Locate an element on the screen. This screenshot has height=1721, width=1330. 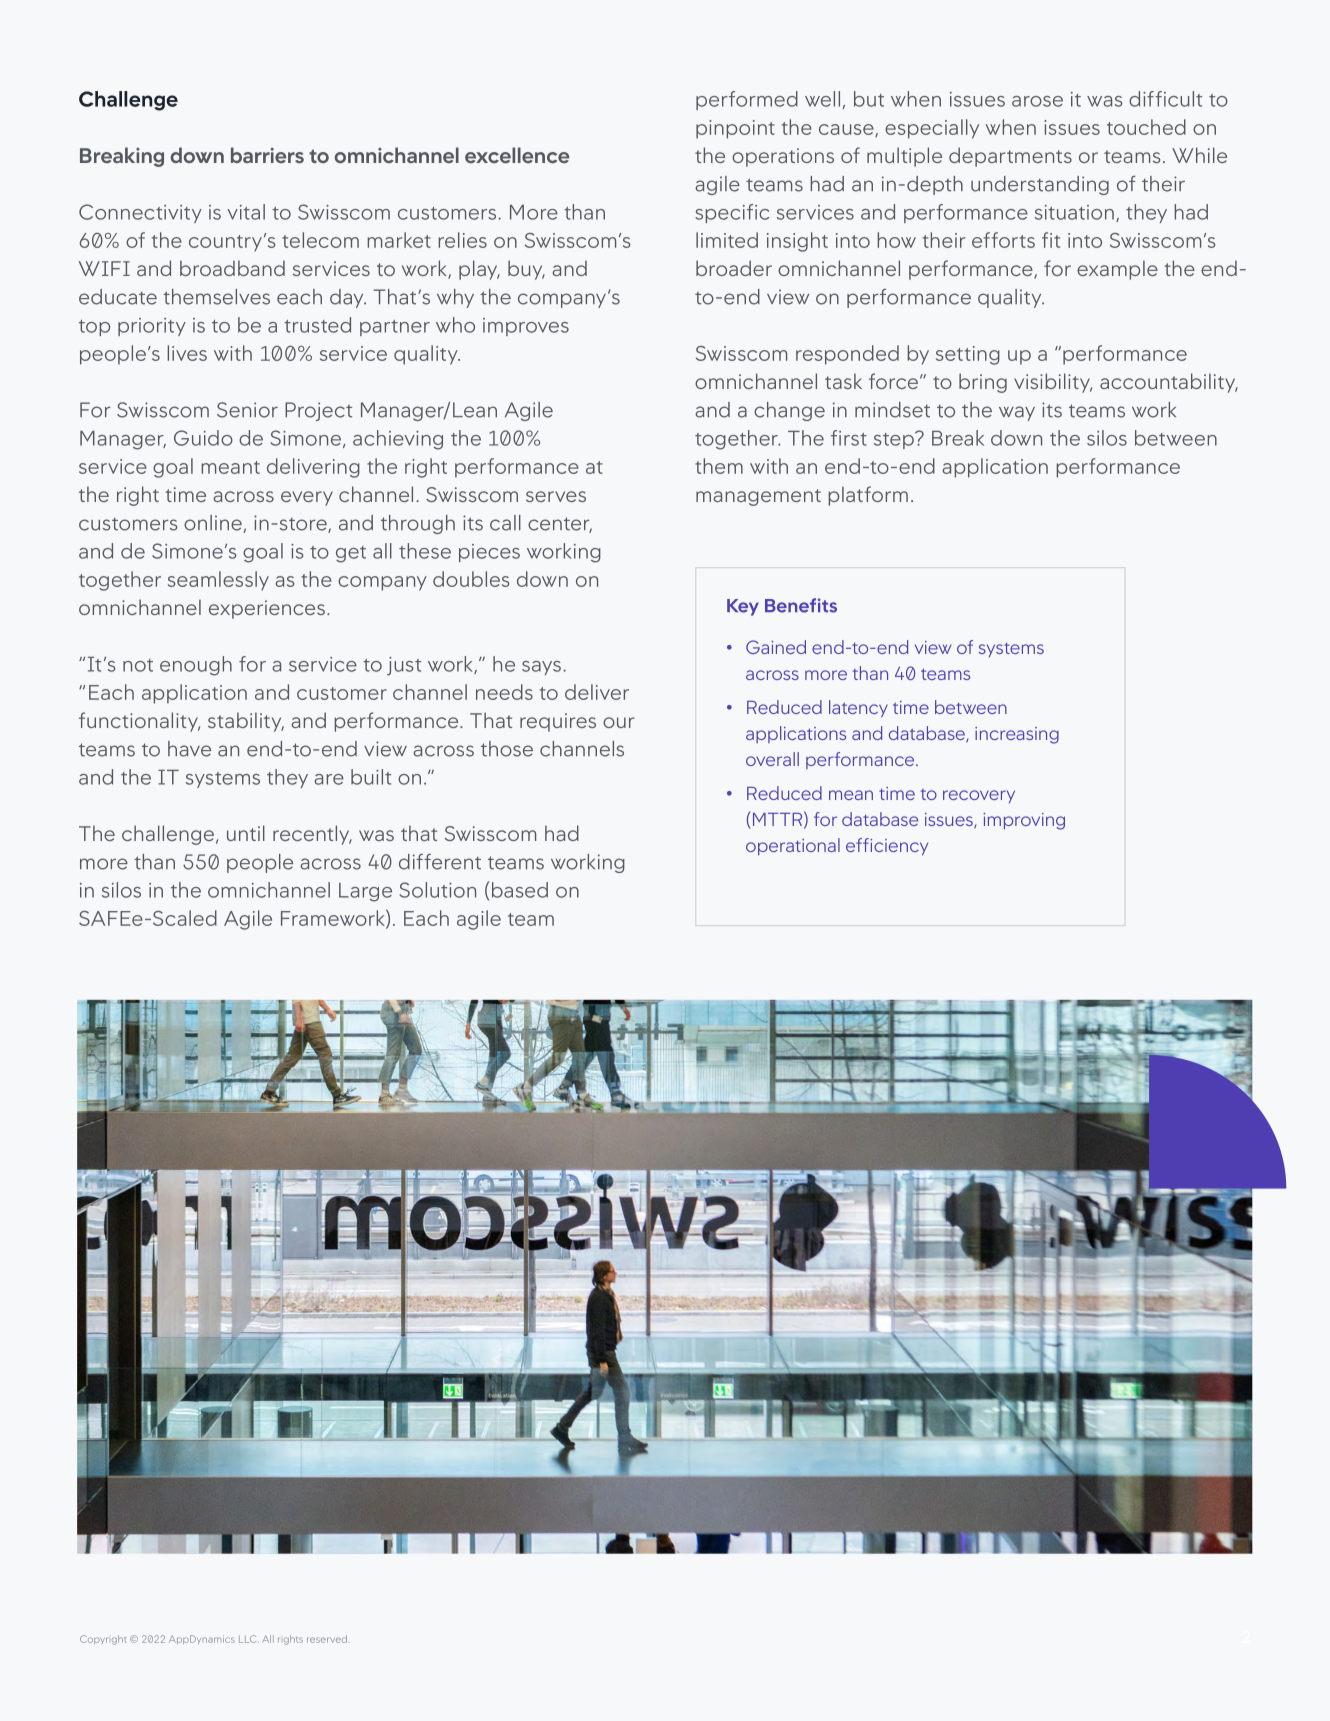
increasing is located at coordinates (1017, 735).
